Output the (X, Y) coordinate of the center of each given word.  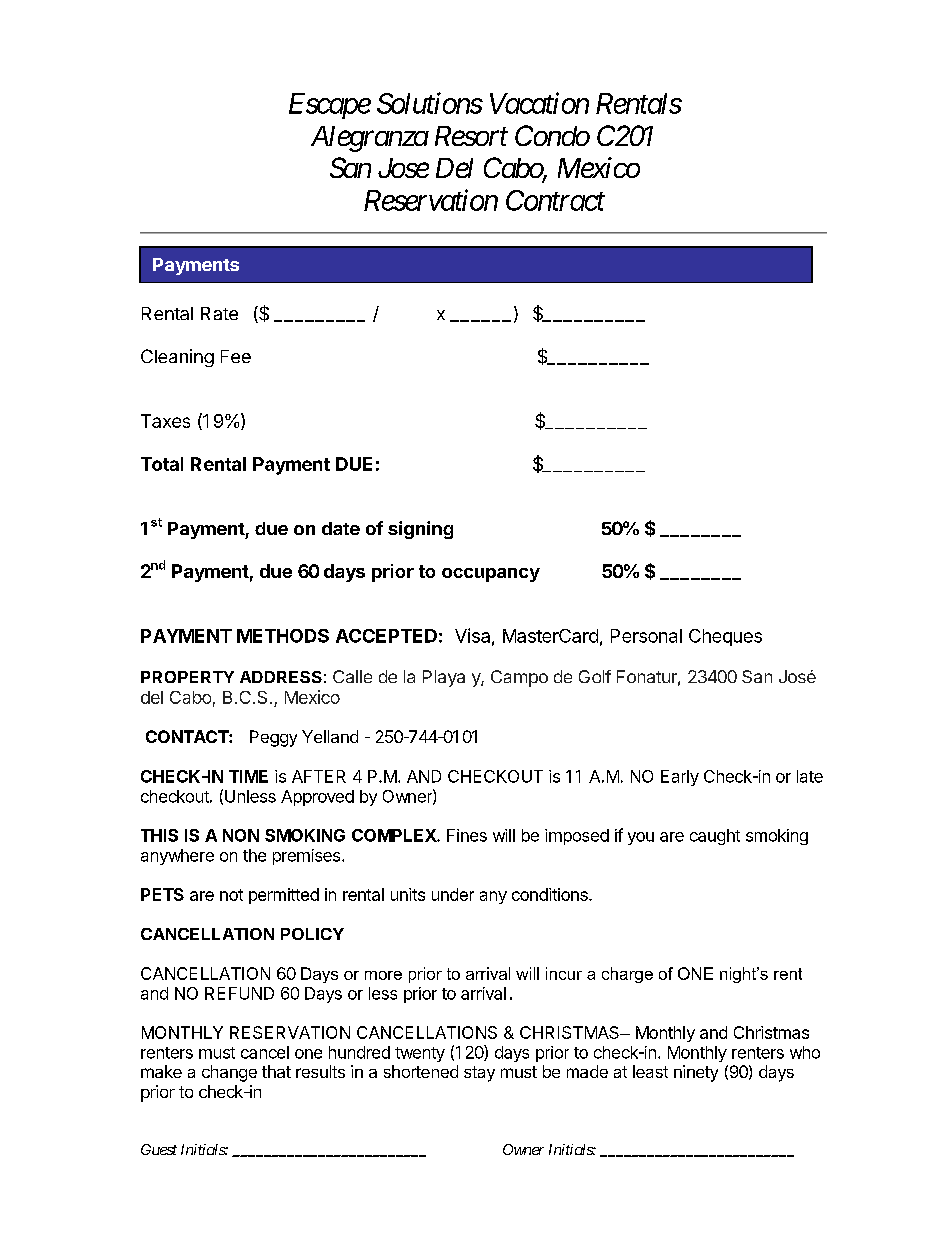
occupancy (491, 575)
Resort (471, 136)
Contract (555, 200)
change (229, 1073)
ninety (696, 1073)
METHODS (283, 636)
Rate (219, 313)
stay (479, 1074)
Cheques (725, 637)
